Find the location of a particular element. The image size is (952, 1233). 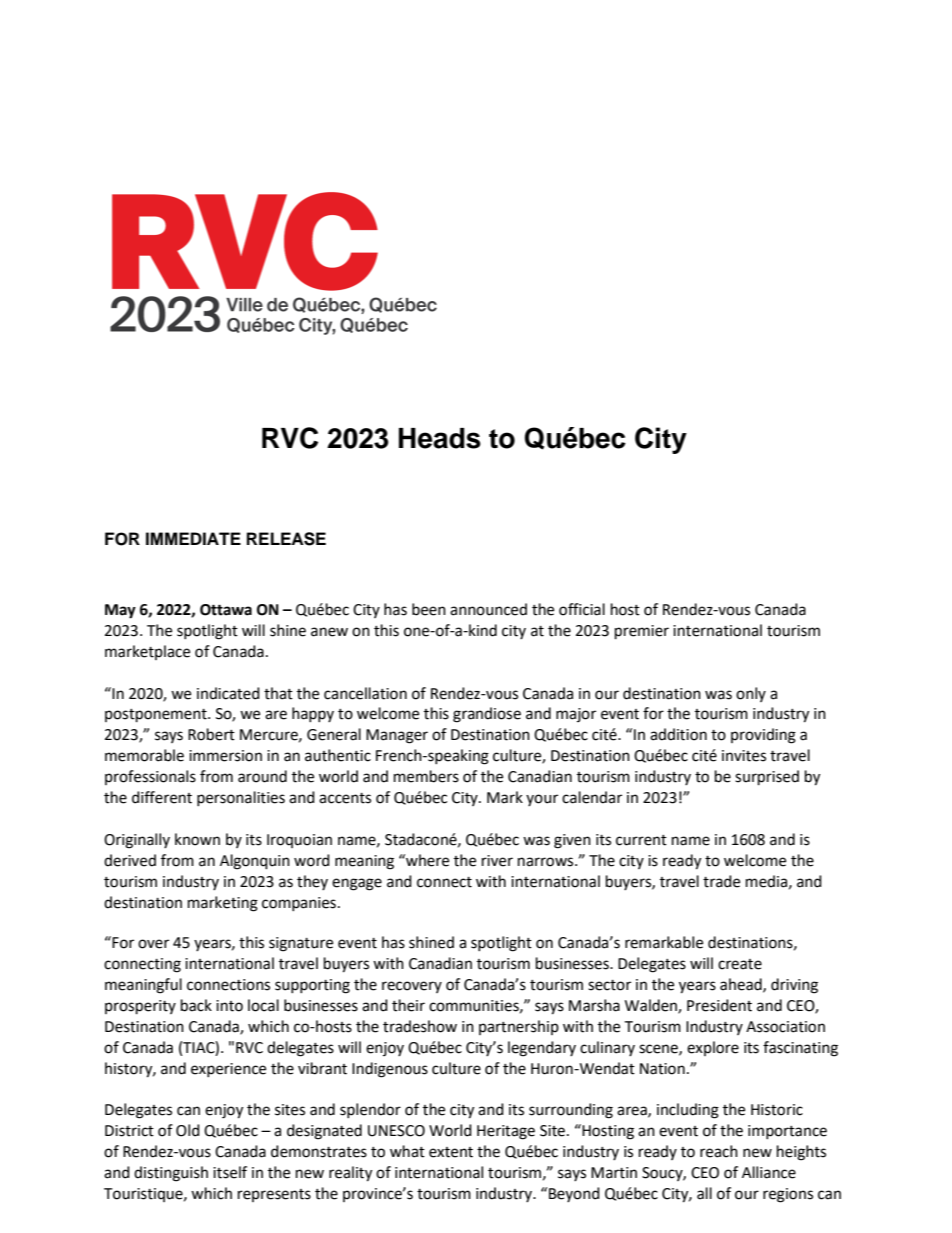

only is located at coordinates (751, 694).
